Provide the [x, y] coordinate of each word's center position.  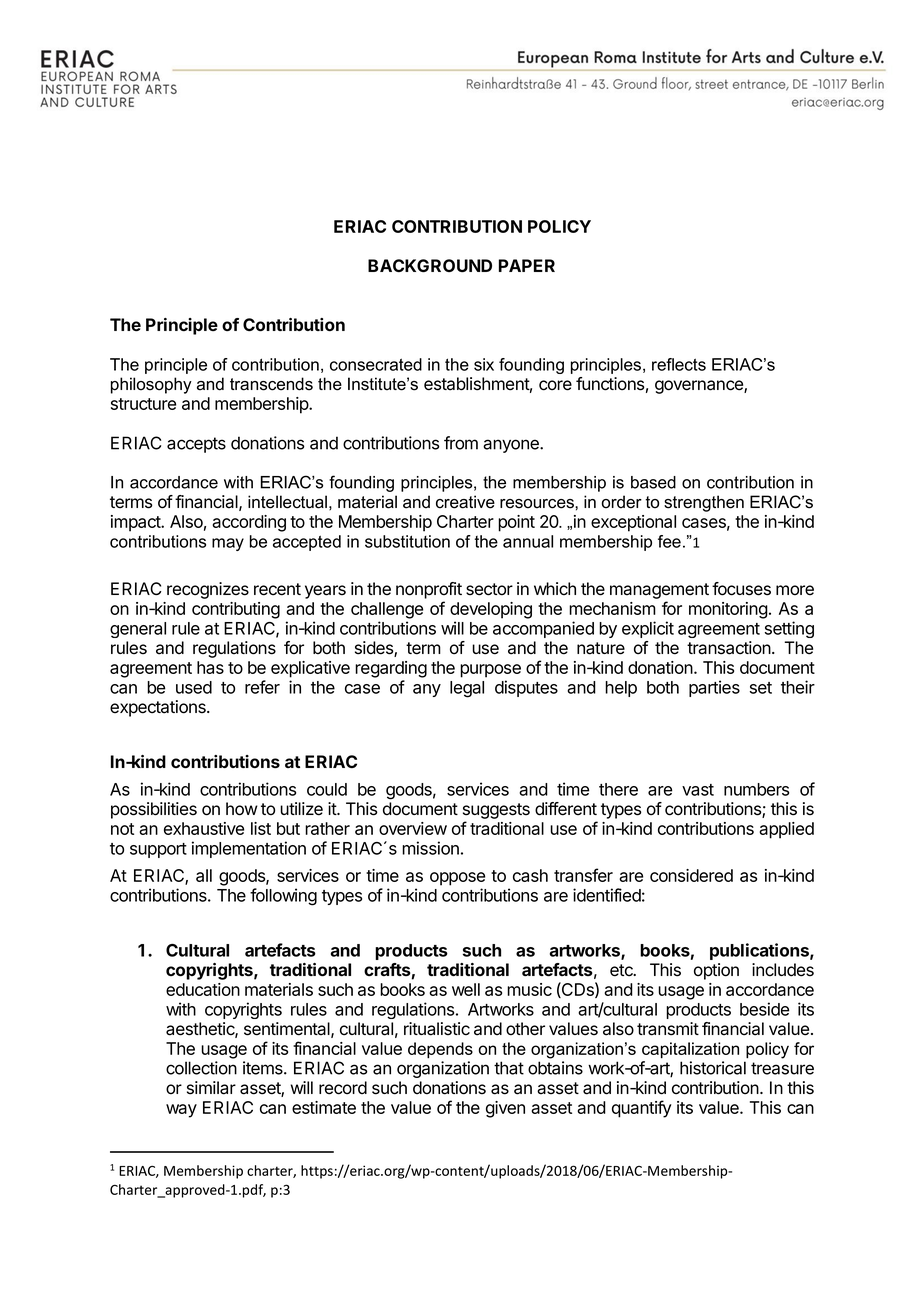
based [653, 482]
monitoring [728, 610]
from [461, 443]
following [283, 897]
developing [491, 610]
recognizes [208, 590]
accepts [196, 445]
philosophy [151, 385]
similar [211, 1088]
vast [698, 790]
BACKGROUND [430, 265]
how [242, 809]
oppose [457, 879]
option [716, 971]
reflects [679, 364]
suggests [496, 811]
